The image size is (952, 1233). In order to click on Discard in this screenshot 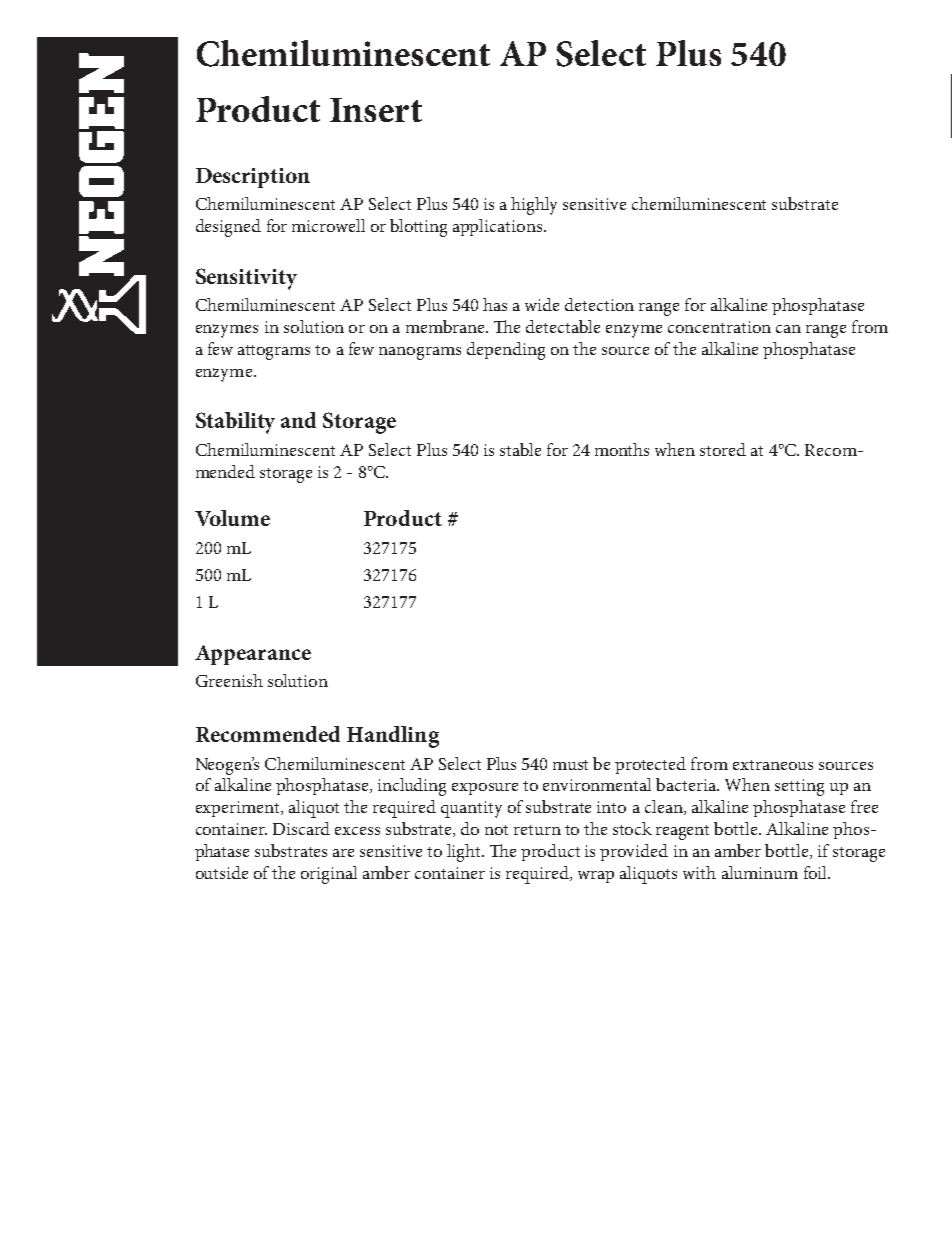, I will do `click(301, 828)`.
